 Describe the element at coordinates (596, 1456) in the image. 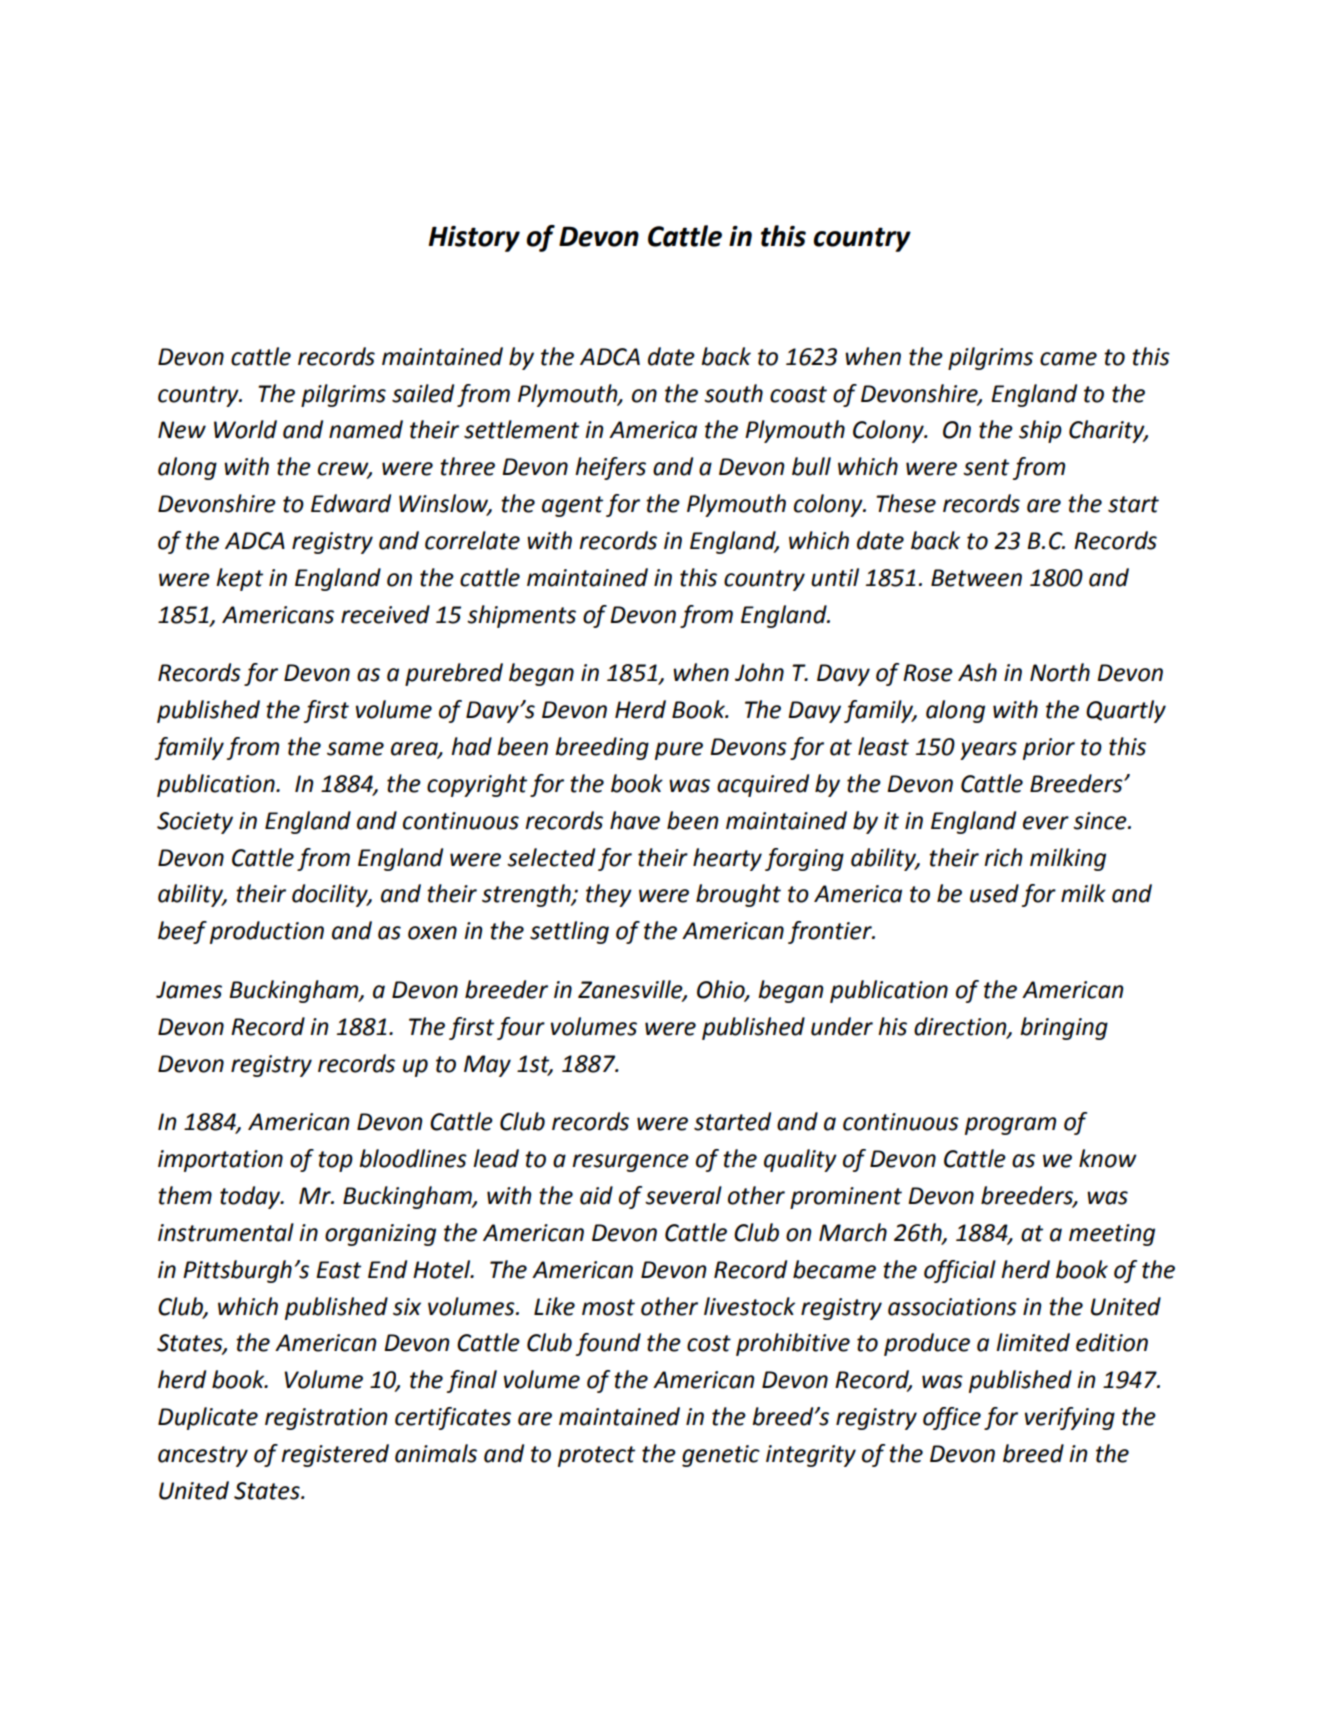

I see `protect` at that location.
